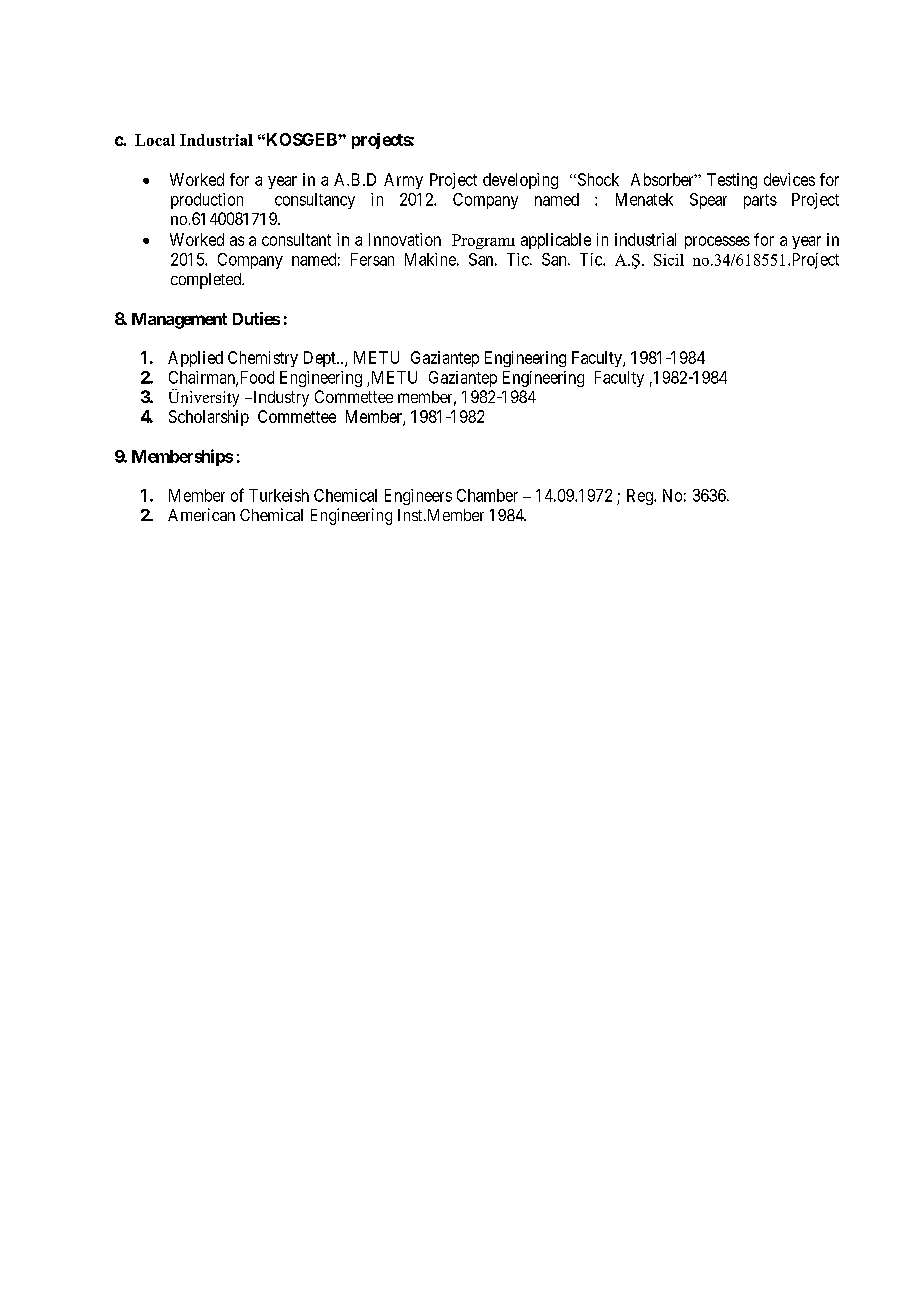 This screenshot has height=1308, width=924. I want to click on Dept, so click(321, 359).
